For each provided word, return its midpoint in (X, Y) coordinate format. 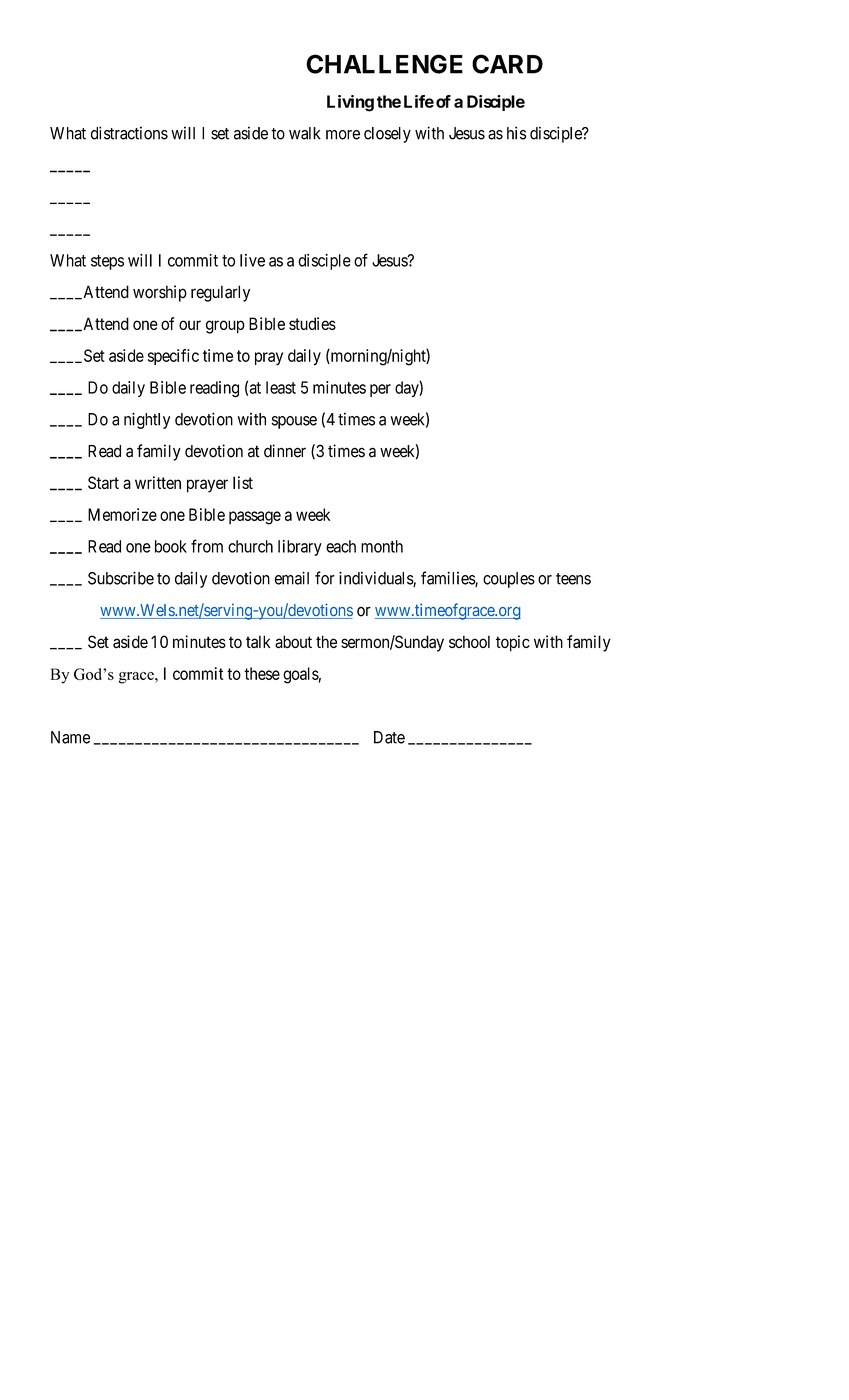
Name (70, 737)
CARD (507, 64)
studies (312, 323)
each (341, 546)
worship (160, 293)
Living (350, 103)
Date (389, 737)
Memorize (122, 514)
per (380, 390)
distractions (129, 133)
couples (509, 580)
